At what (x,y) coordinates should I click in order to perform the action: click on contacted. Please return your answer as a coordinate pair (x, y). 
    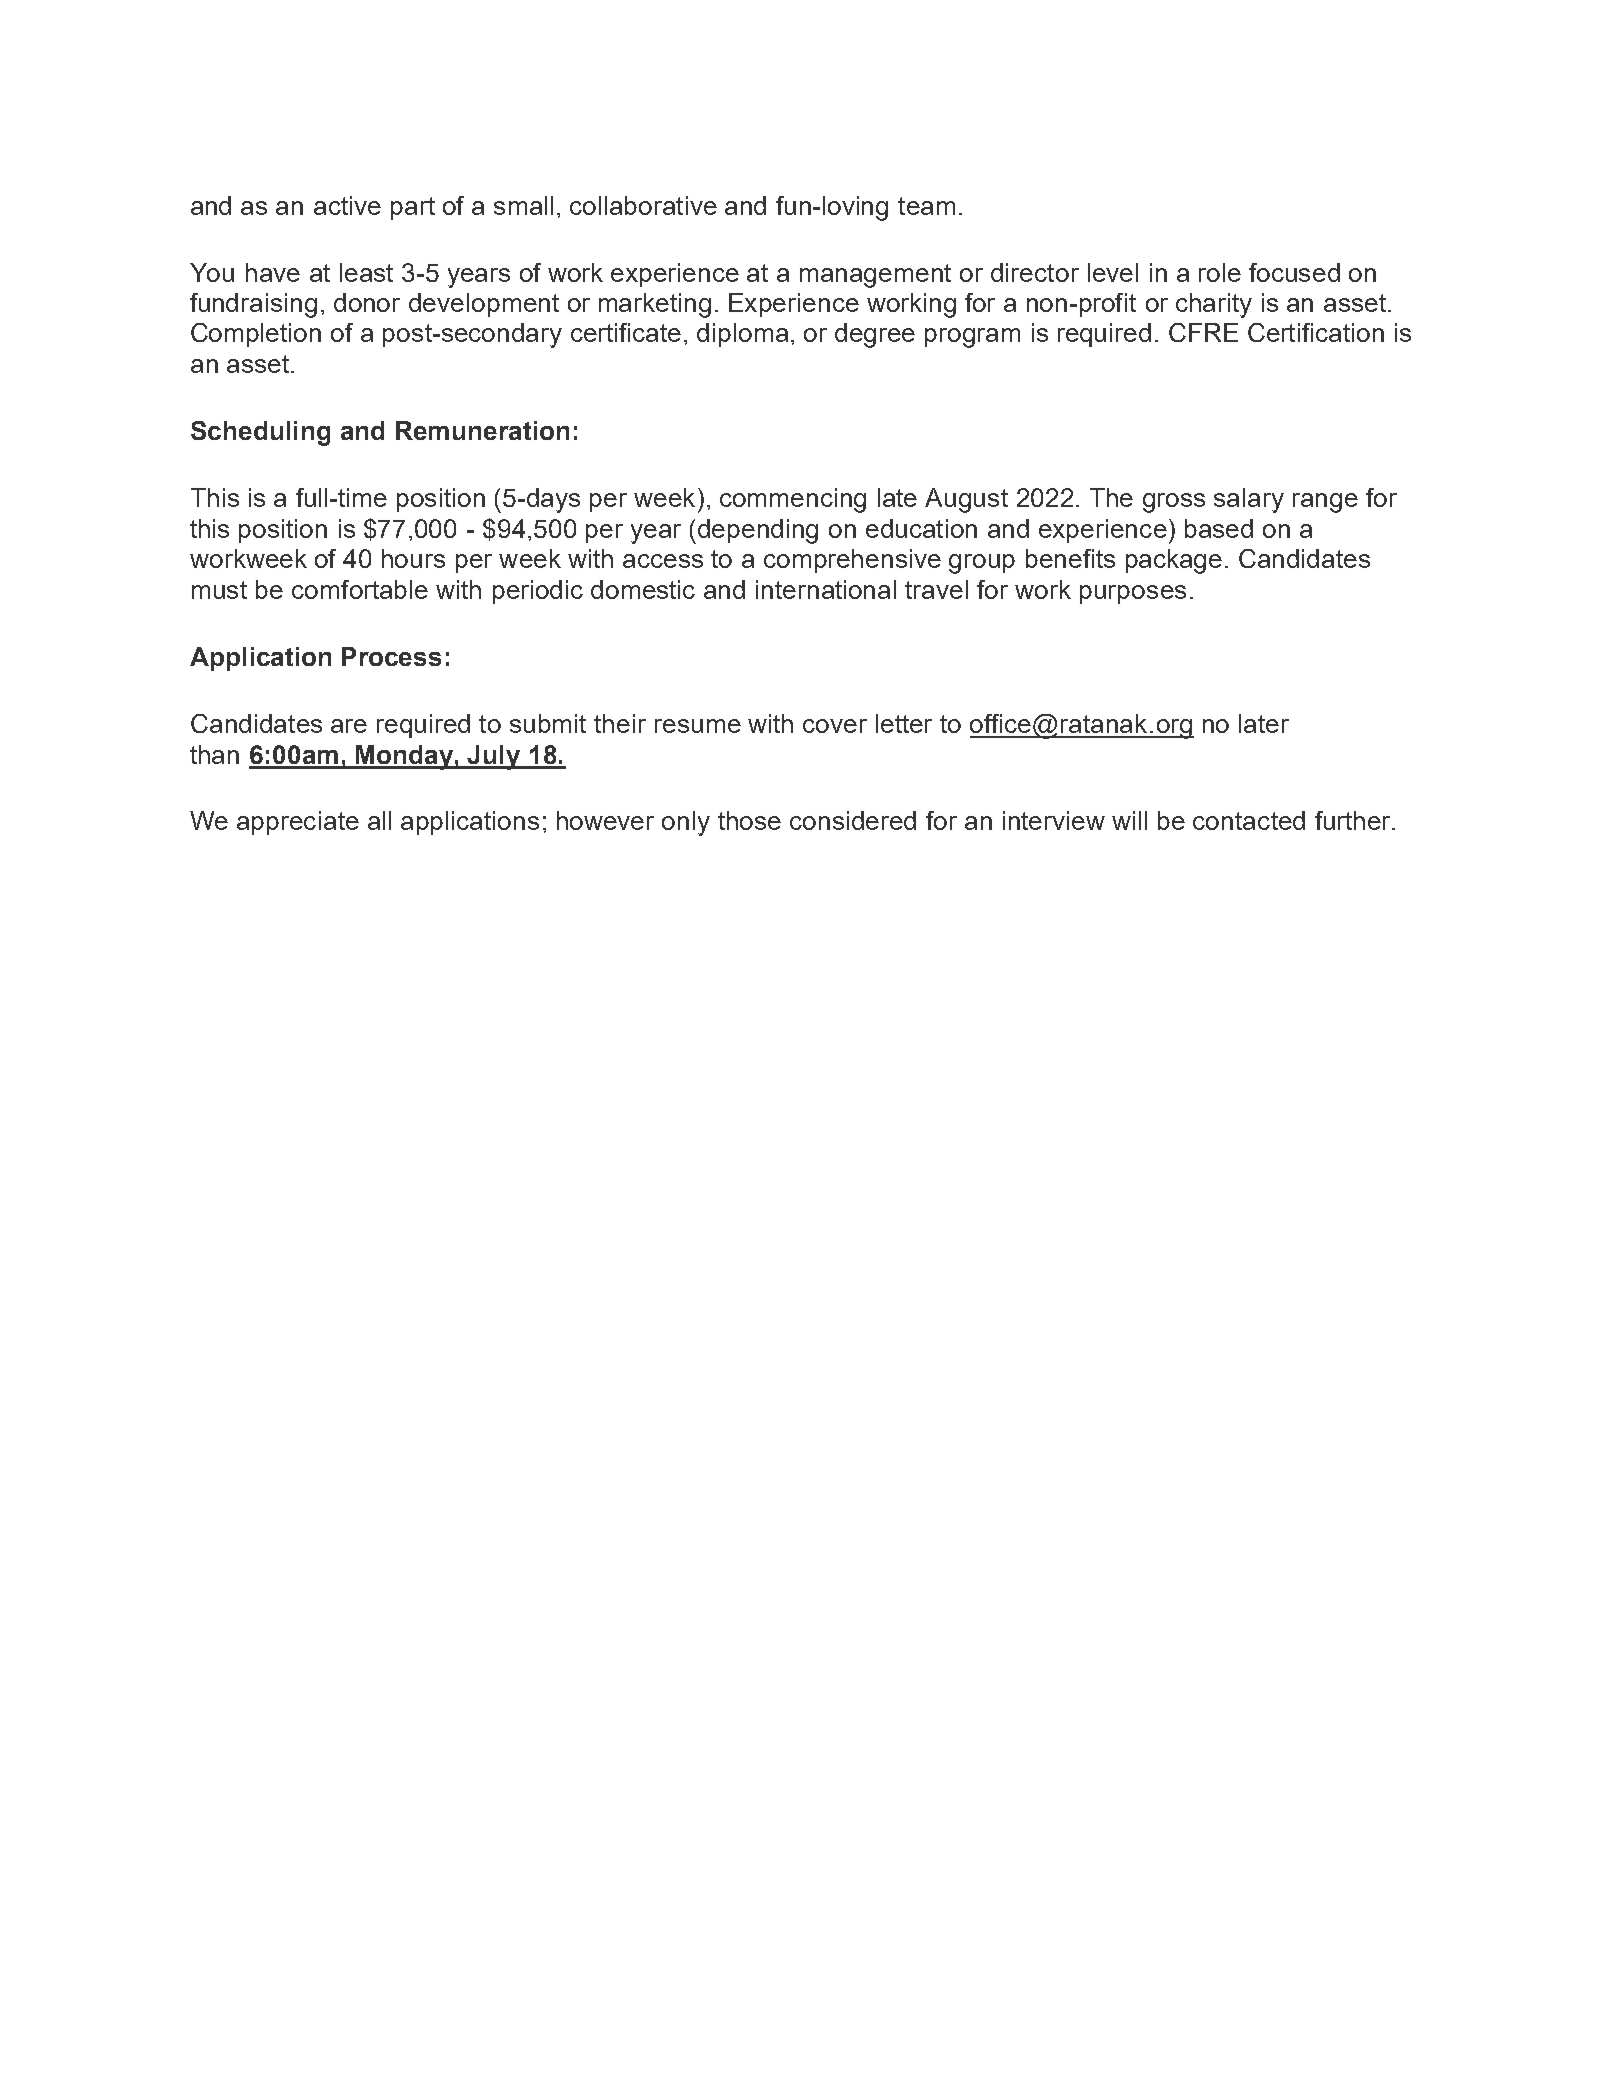
    Looking at the image, I should click on (1249, 820).
